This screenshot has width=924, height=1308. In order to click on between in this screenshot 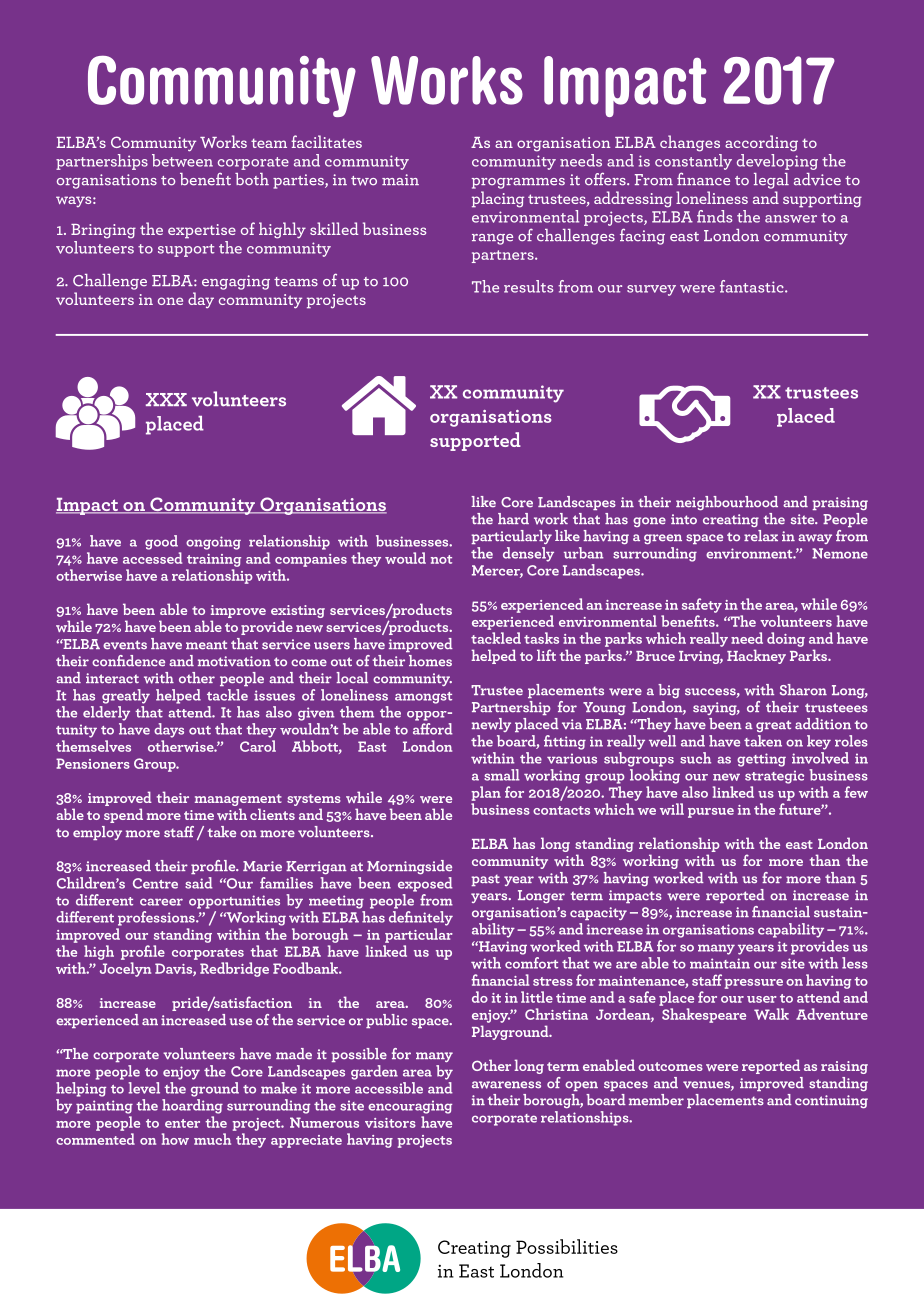, I will do `click(182, 160)`.
